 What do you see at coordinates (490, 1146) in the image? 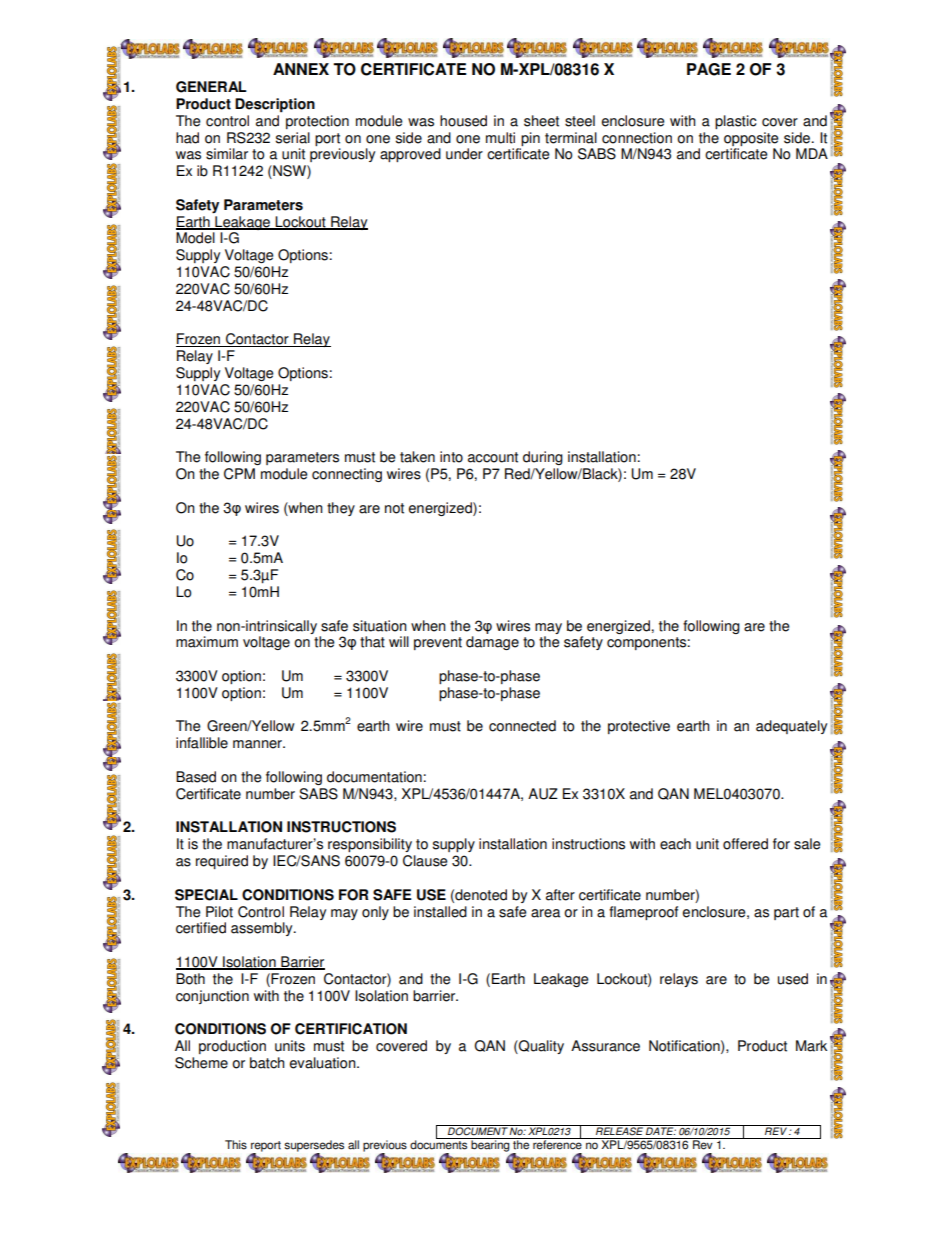
I see `bearing` at bounding box center [490, 1146].
